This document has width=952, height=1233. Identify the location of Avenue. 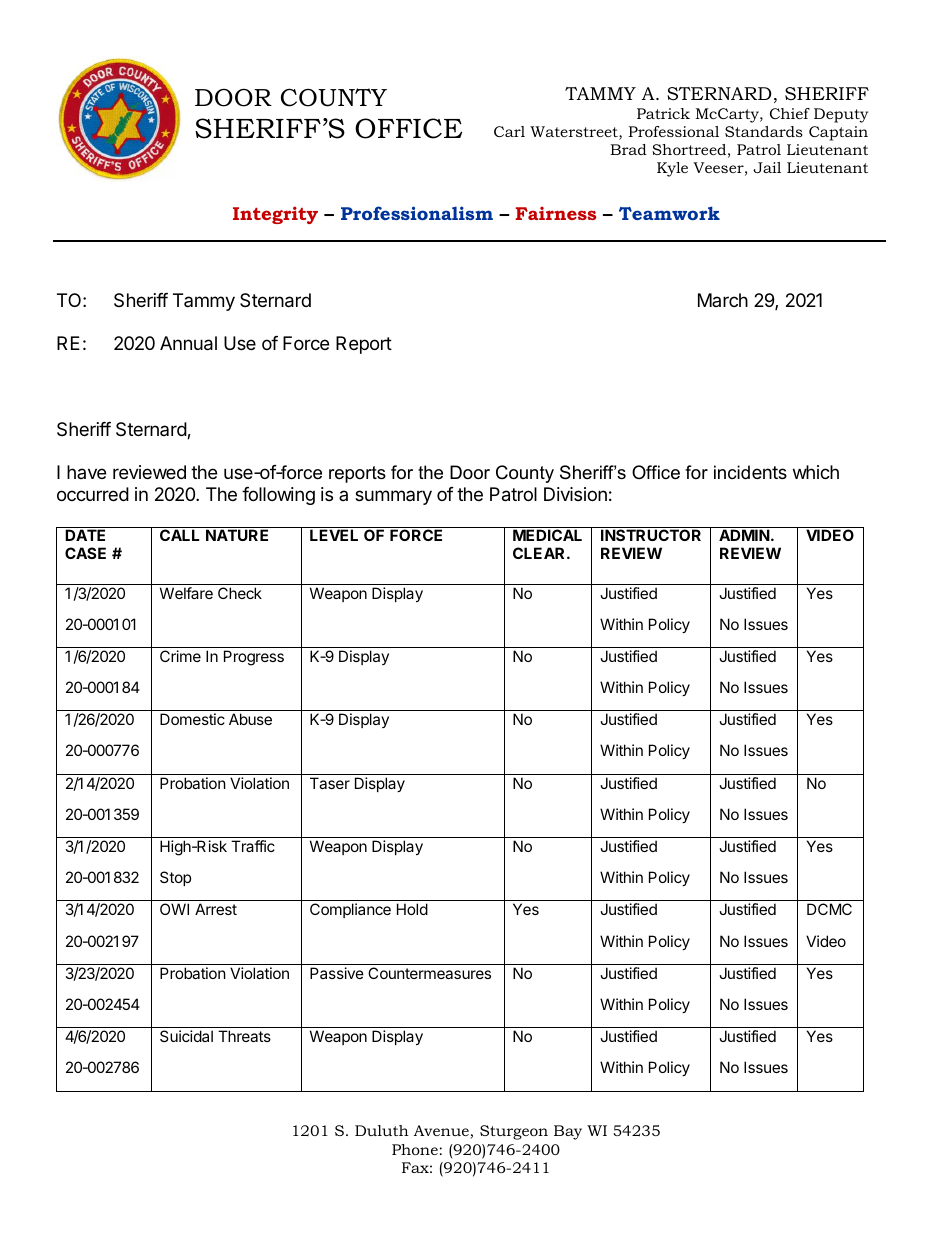
(442, 1132).
